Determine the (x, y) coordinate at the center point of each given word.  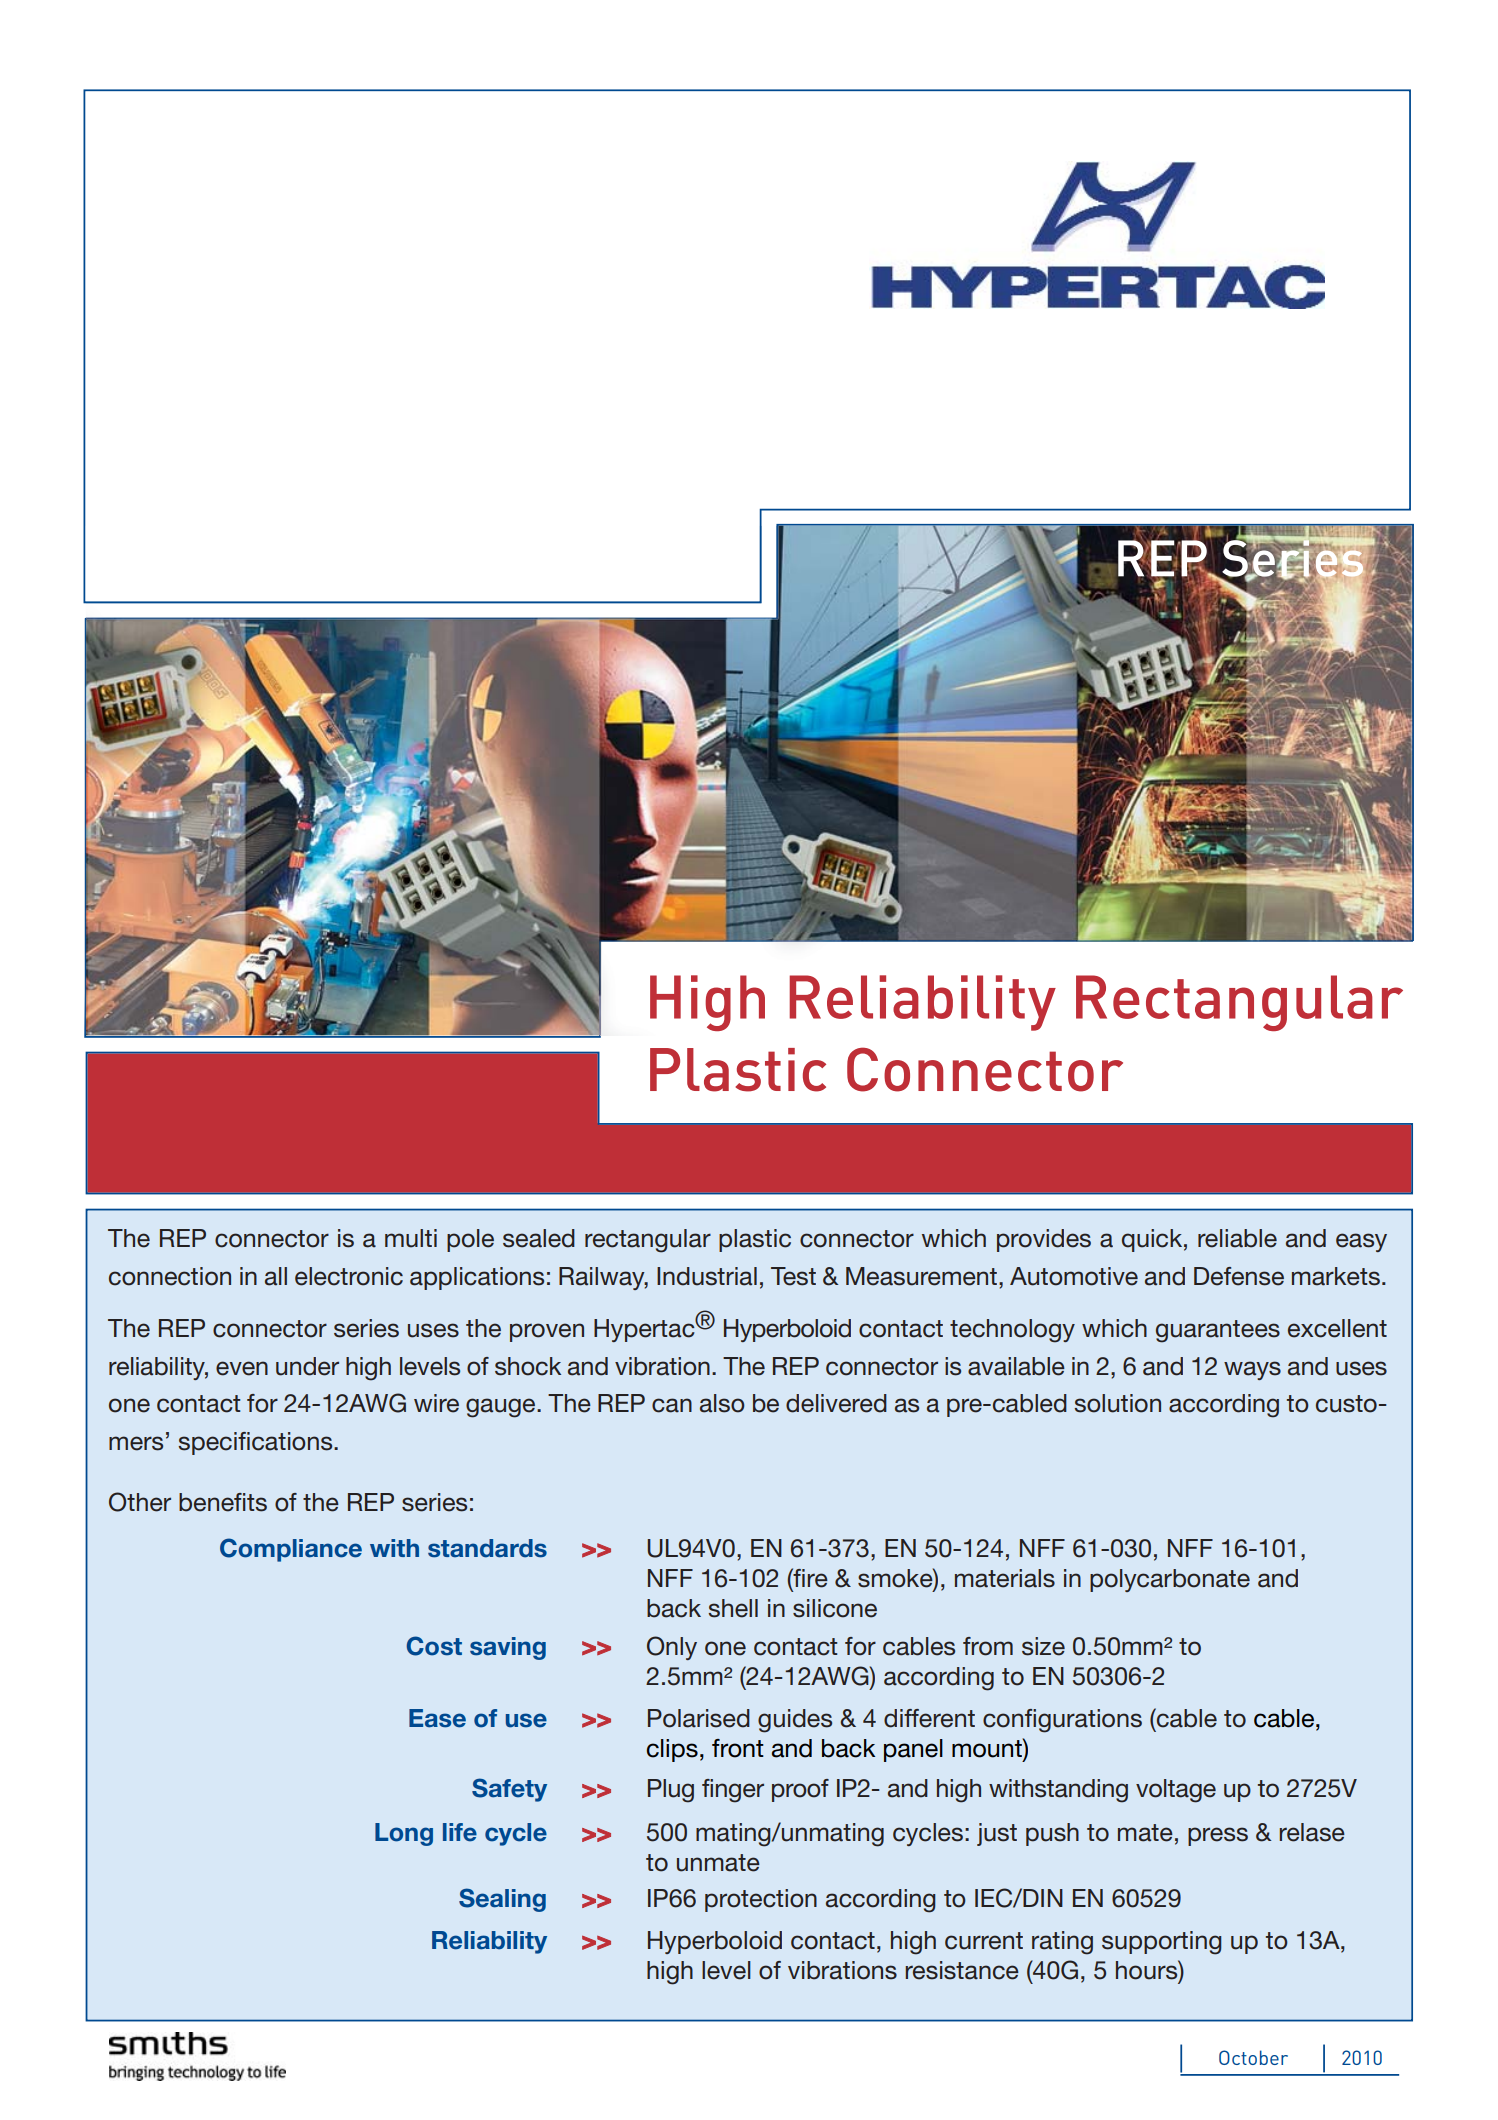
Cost (434, 1646)
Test (793, 1276)
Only (672, 1648)
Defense (1239, 1276)
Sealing (502, 1900)
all (276, 1276)
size (1043, 1646)
